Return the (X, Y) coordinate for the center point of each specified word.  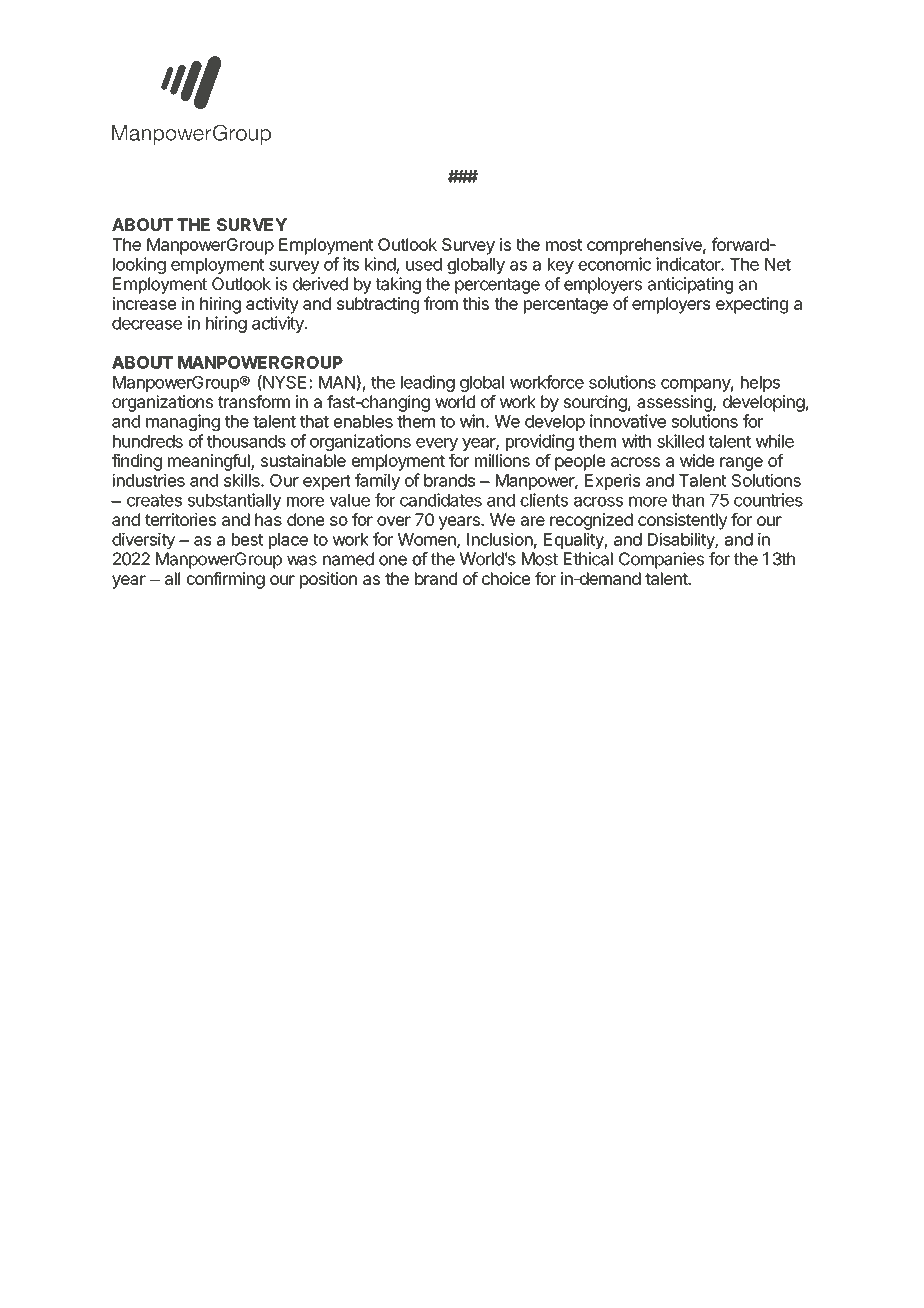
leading (428, 383)
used (424, 264)
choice (506, 578)
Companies (661, 560)
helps (760, 384)
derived (320, 284)
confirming (225, 580)
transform (254, 401)
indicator (689, 264)
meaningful (210, 462)
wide (697, 460)
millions (502, 460)
